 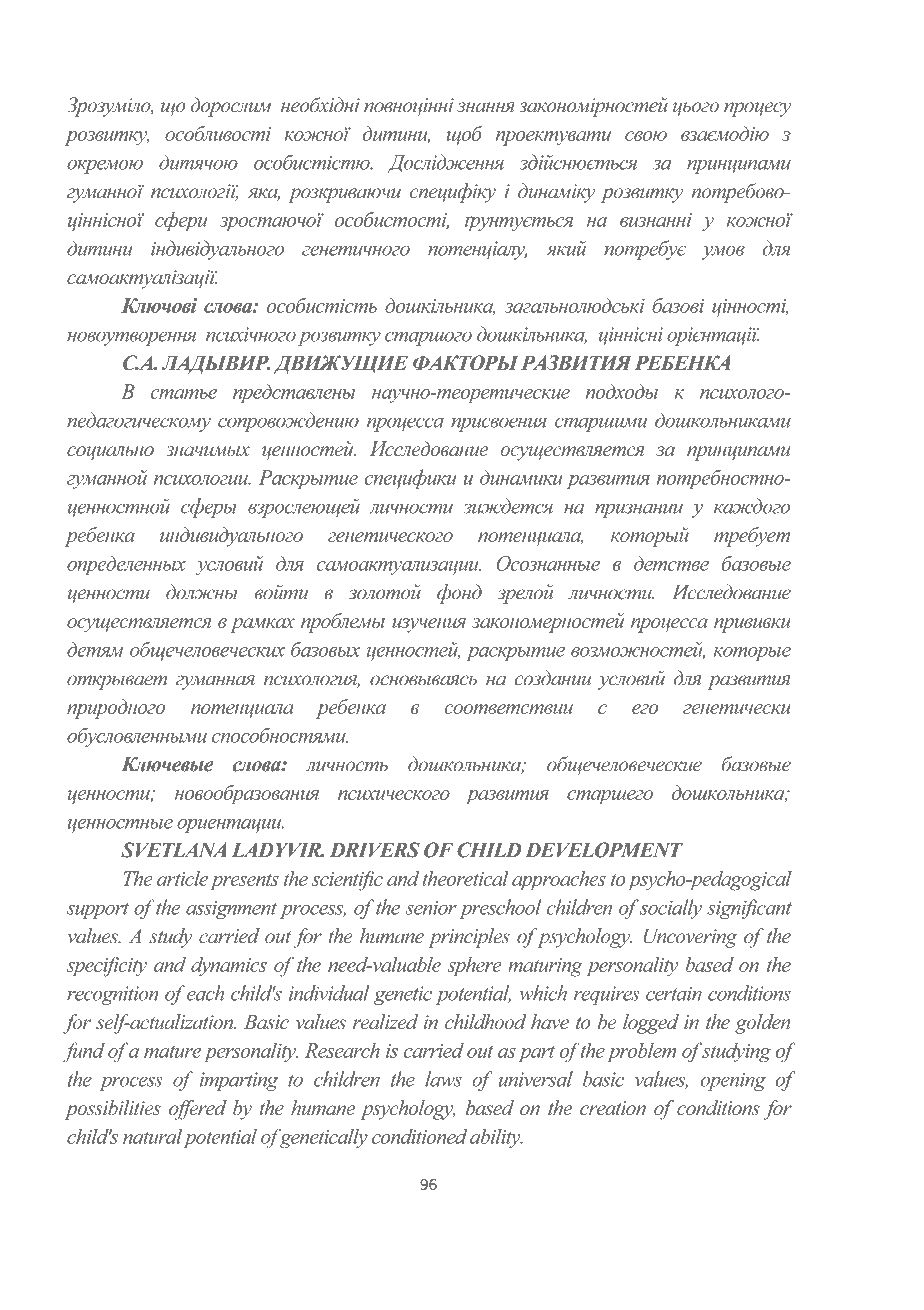 What do you see at coordinates (375, 850) in the document?
I see `DRIVERS` at bounding box center [375, 850].
